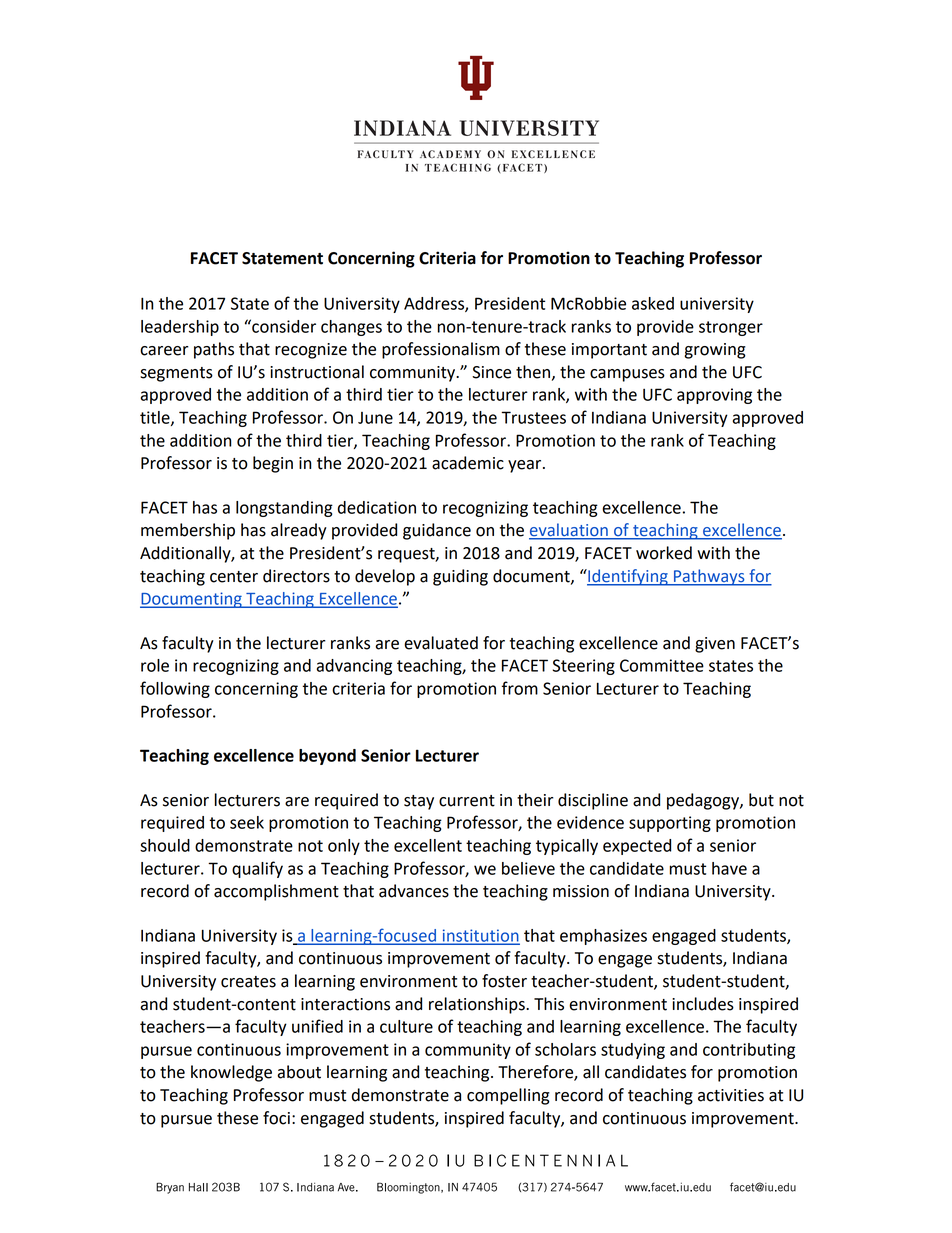 The image size is (952, 1233). I want to click on professionalism, so click(441, 350).
